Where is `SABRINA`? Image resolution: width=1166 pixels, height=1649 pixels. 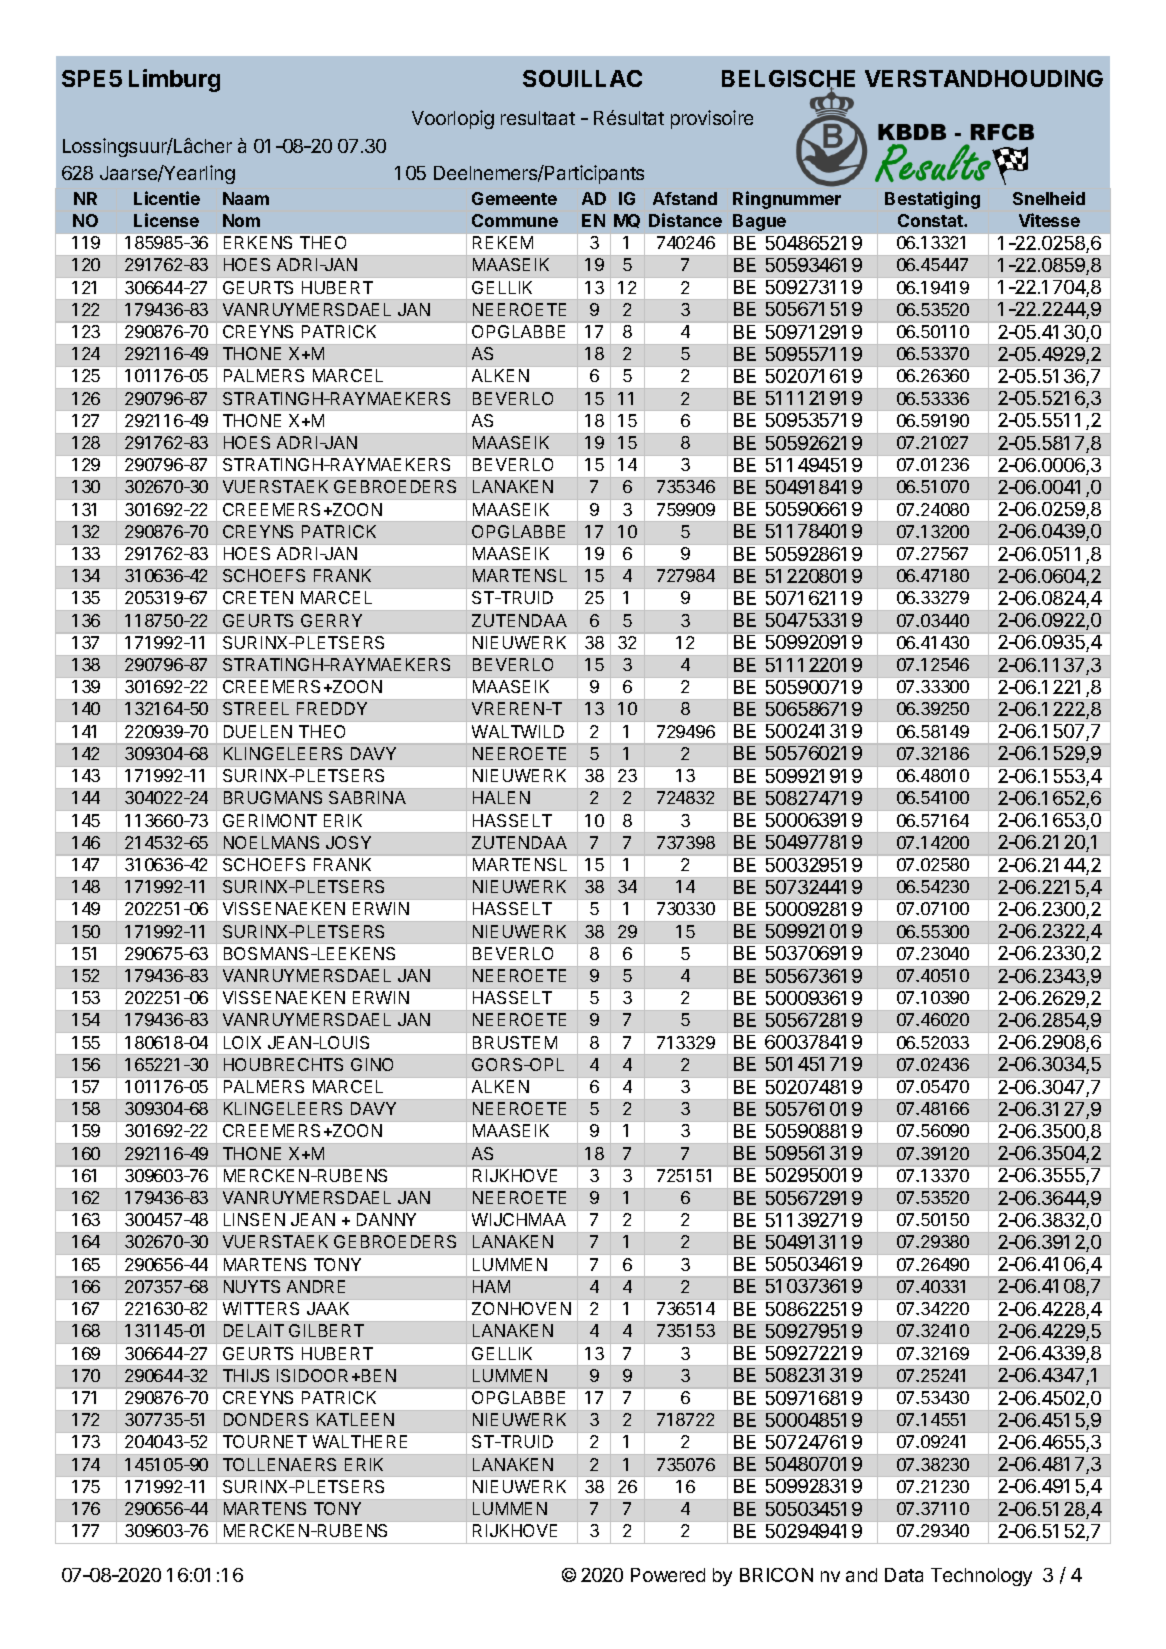
SABRINA is located at coordinates (367, 797).
